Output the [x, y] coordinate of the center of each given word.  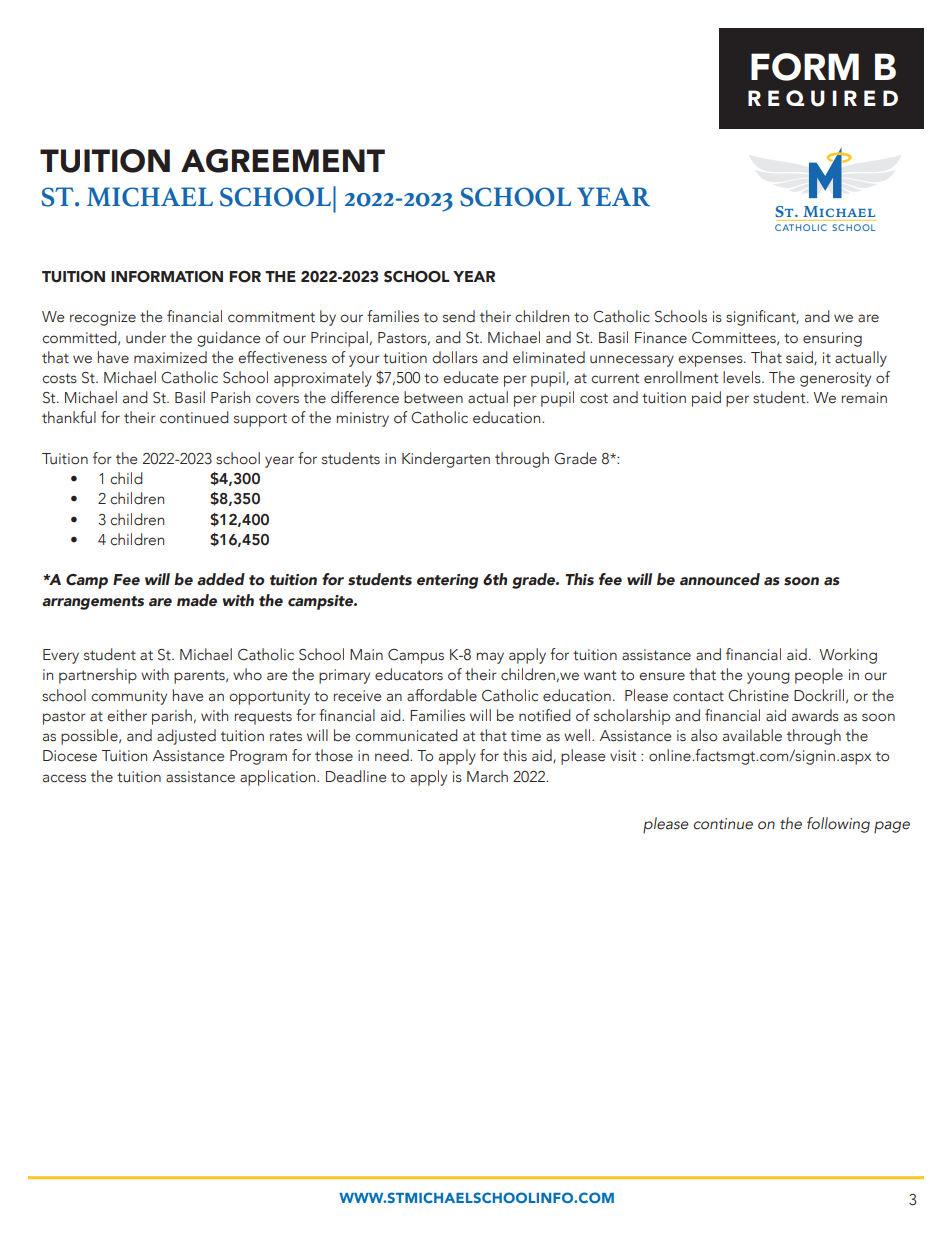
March [487, 776]
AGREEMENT [283, 161]
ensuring [832, 339]
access [64, 778]
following [838, 825]
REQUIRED [823, 98]
